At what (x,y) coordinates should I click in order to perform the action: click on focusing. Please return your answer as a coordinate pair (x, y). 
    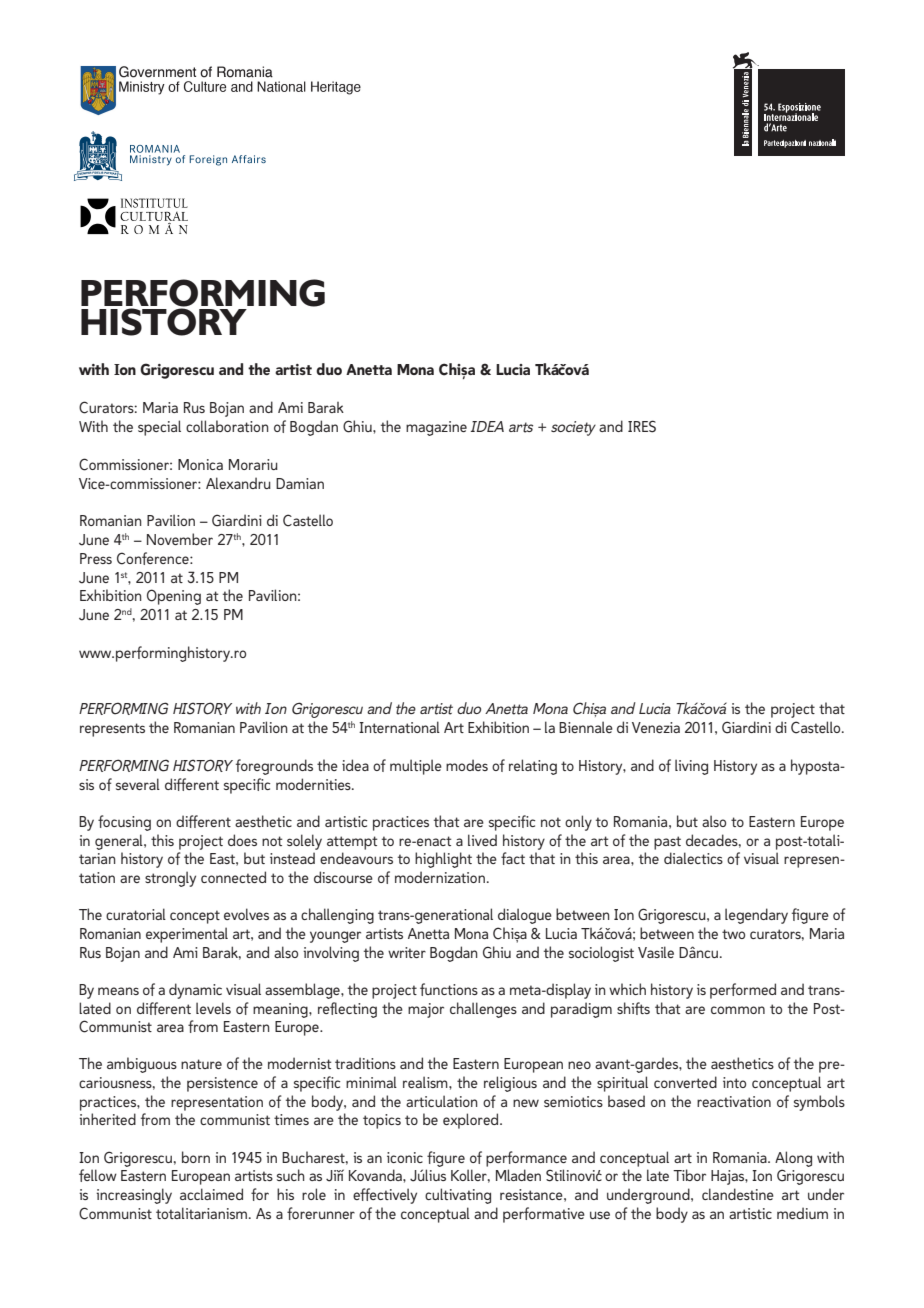
    Looking at the image, I should click on (124, 823).
